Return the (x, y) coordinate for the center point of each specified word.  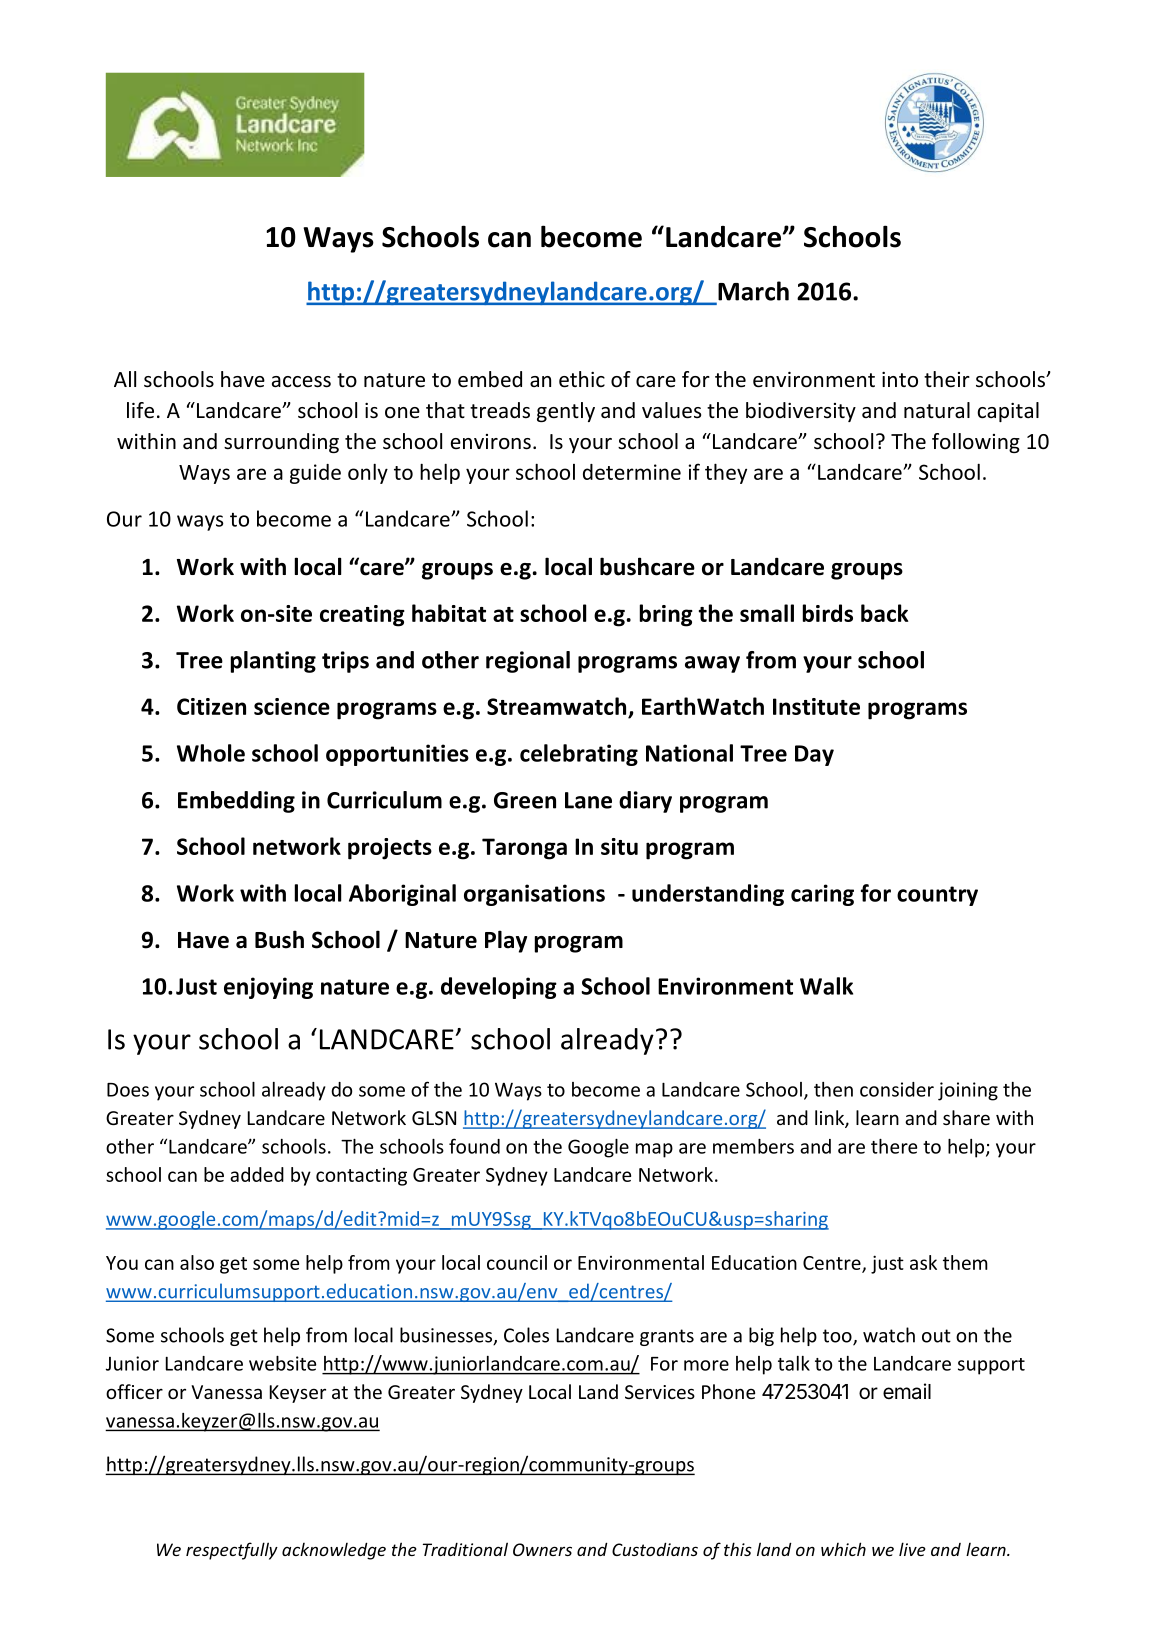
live (912, 1549)
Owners (542, 1549)
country (937, 896)
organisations (534, 895)
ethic (582, 379)
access (301, 382)
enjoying (268, 988)
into (900, 380)
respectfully (232, 1551)
